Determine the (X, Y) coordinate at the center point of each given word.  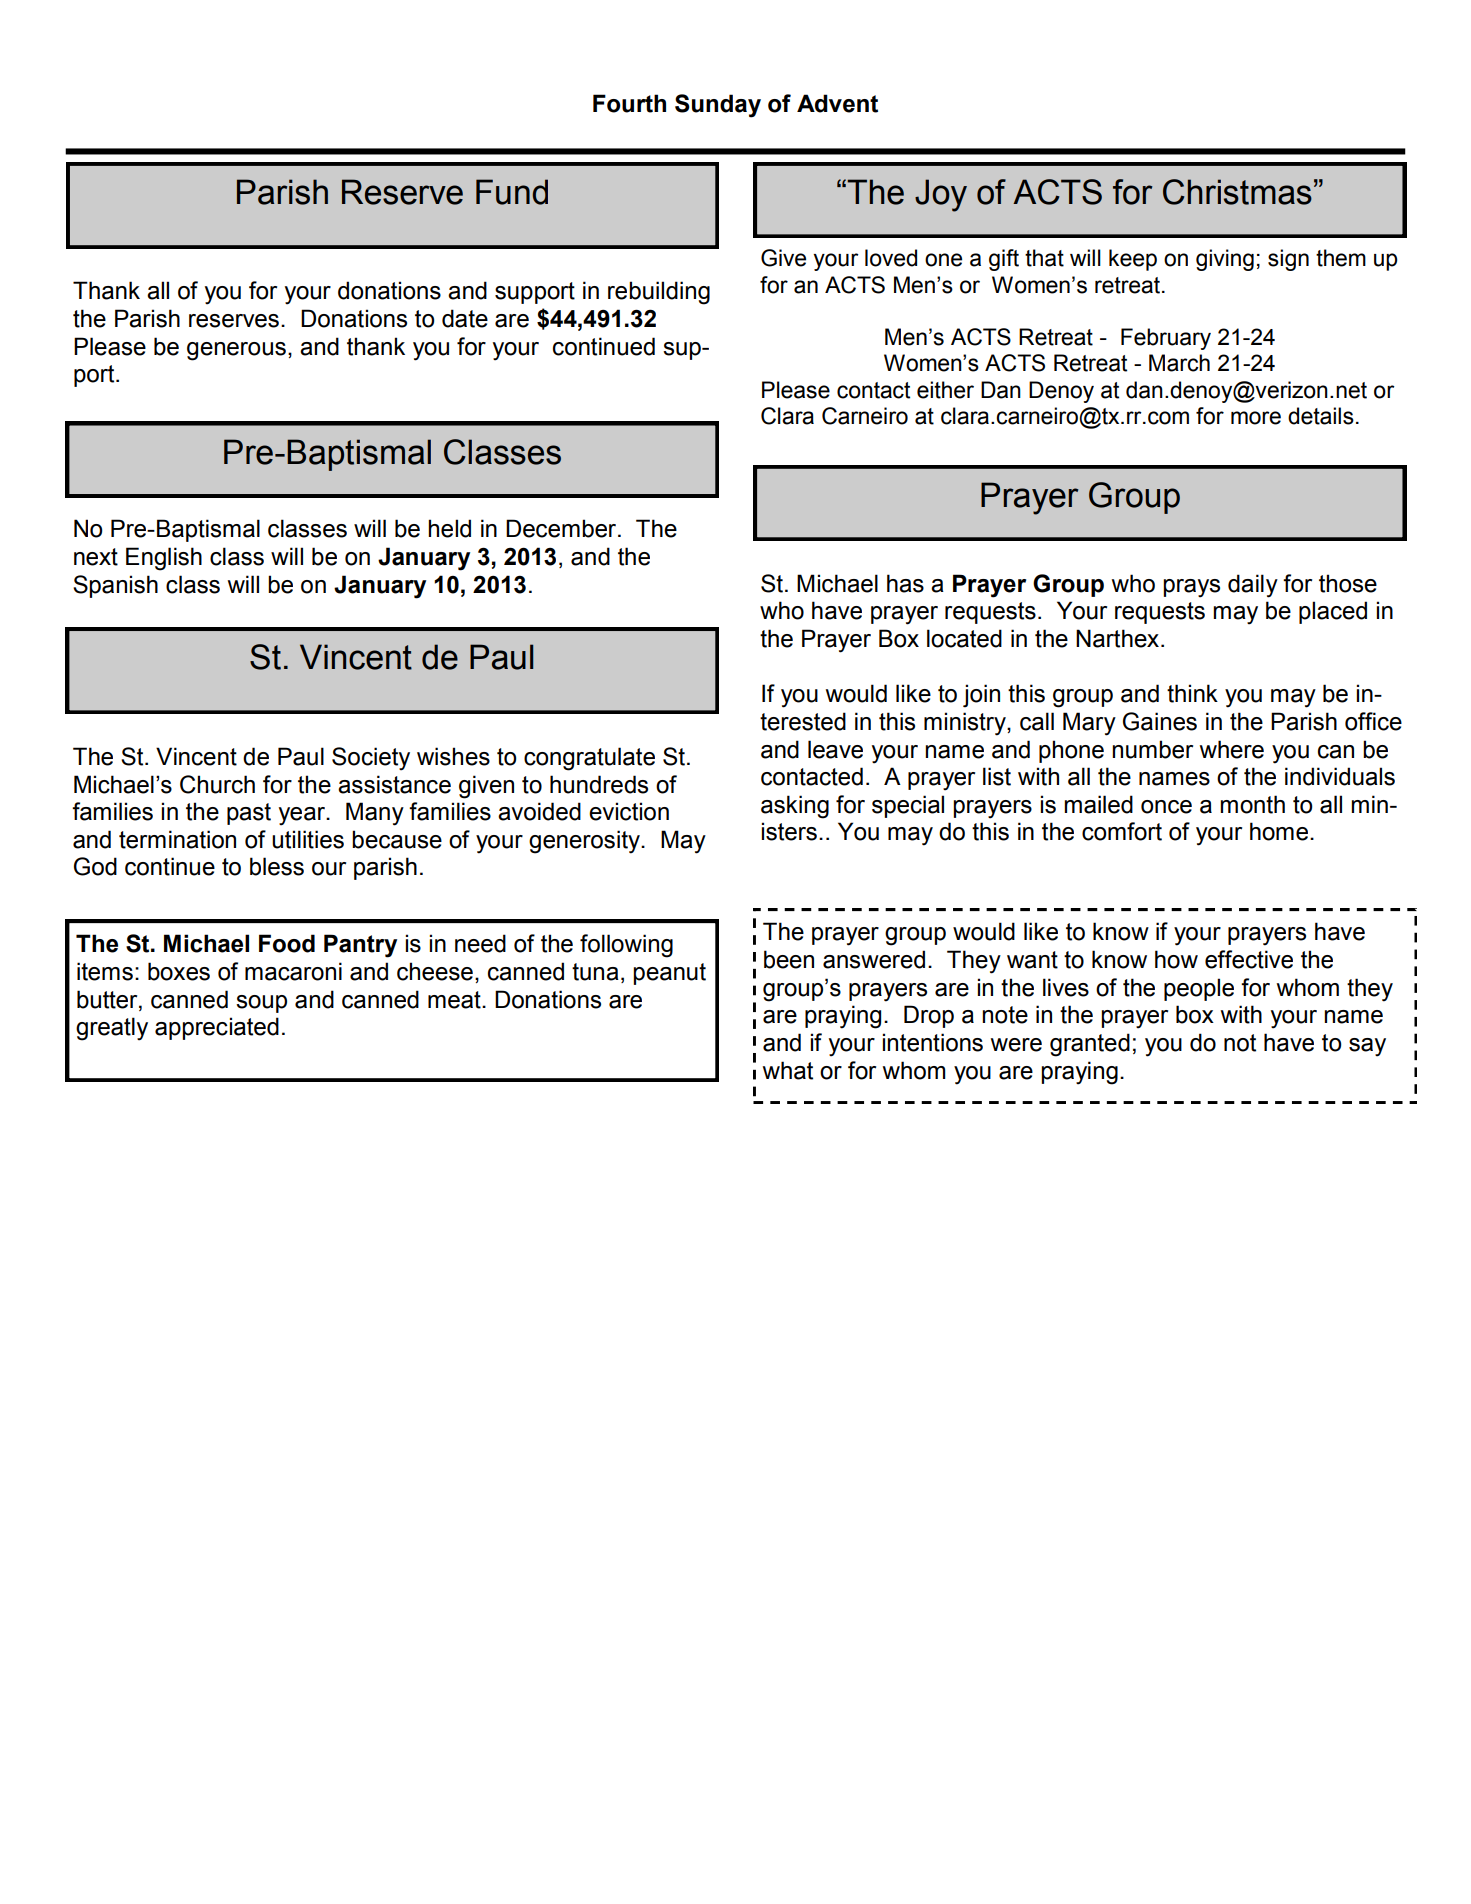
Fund (512, 192)
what (788, 1070)
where (1232, 749)
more (1256, 418)
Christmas (1237, 192)
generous (236, 351)
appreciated (217, 1028)
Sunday (718, 106)
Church (217, 784)
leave (835, 749)
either (945, 390)
